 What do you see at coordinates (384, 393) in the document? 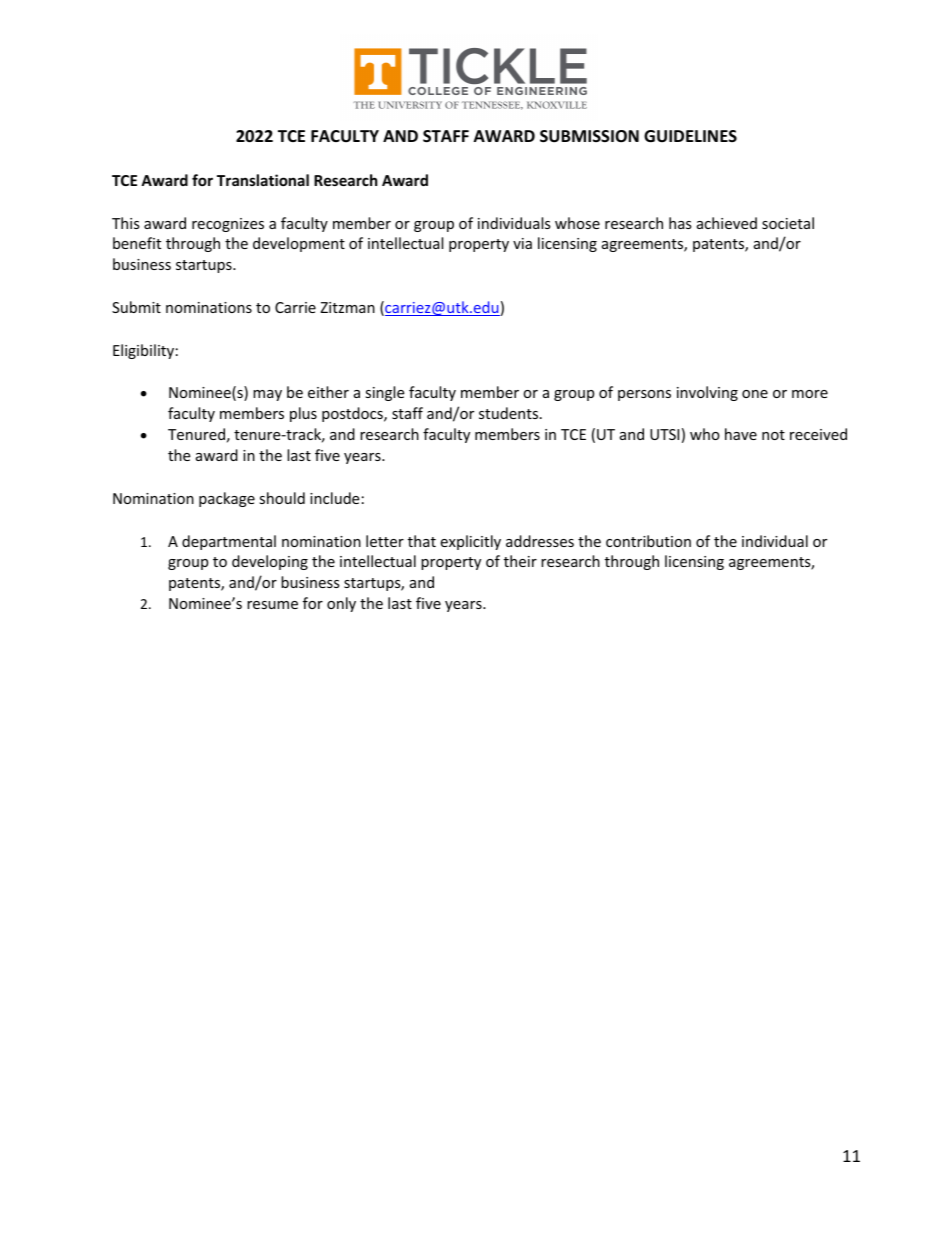
I see `single` at bounding box center [384, 393].
